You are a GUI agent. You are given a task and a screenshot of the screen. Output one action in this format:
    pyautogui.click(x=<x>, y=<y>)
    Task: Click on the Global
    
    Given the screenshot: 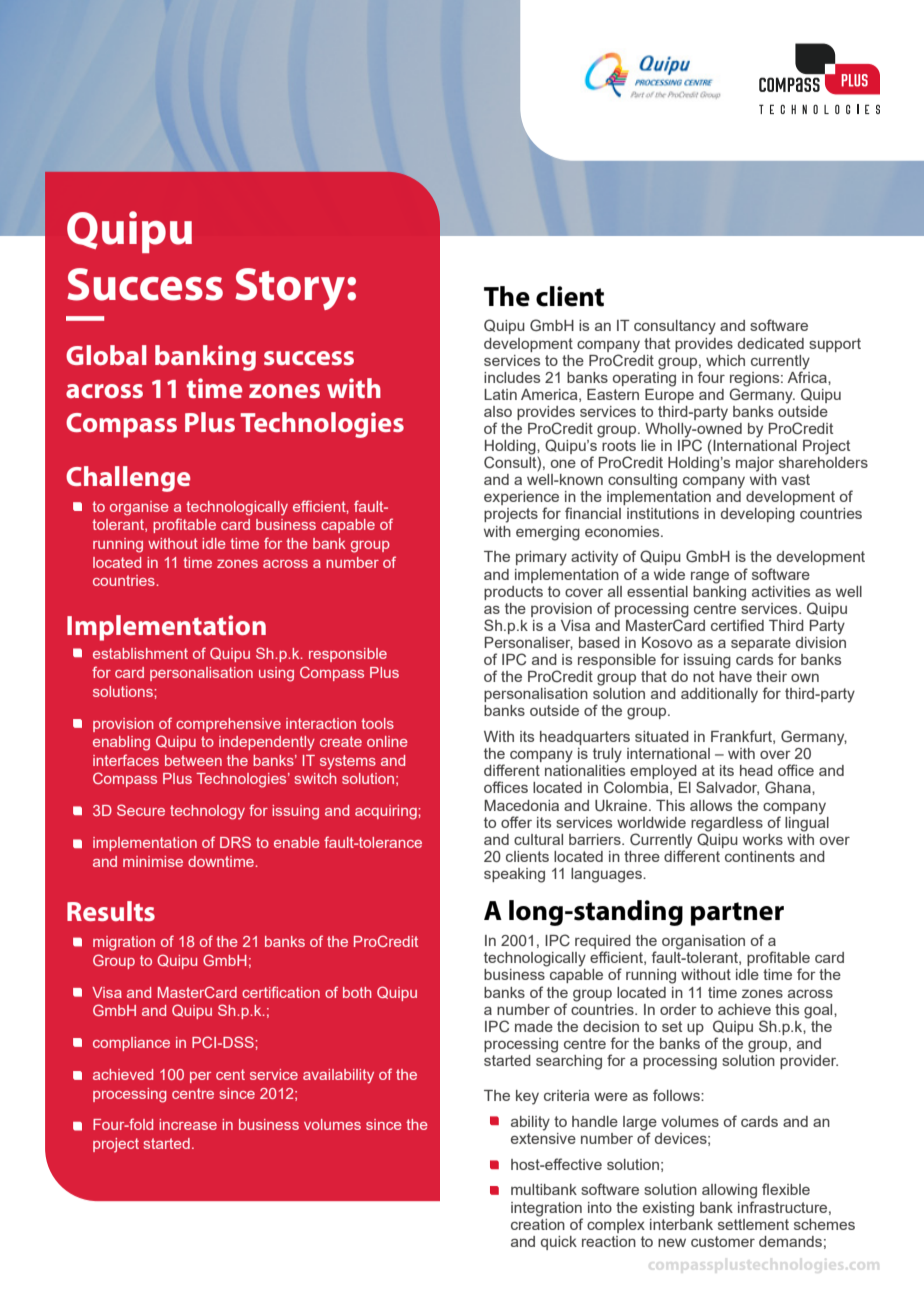 What is the action you would take?
    pyautogui.click(x=106, y=355)
